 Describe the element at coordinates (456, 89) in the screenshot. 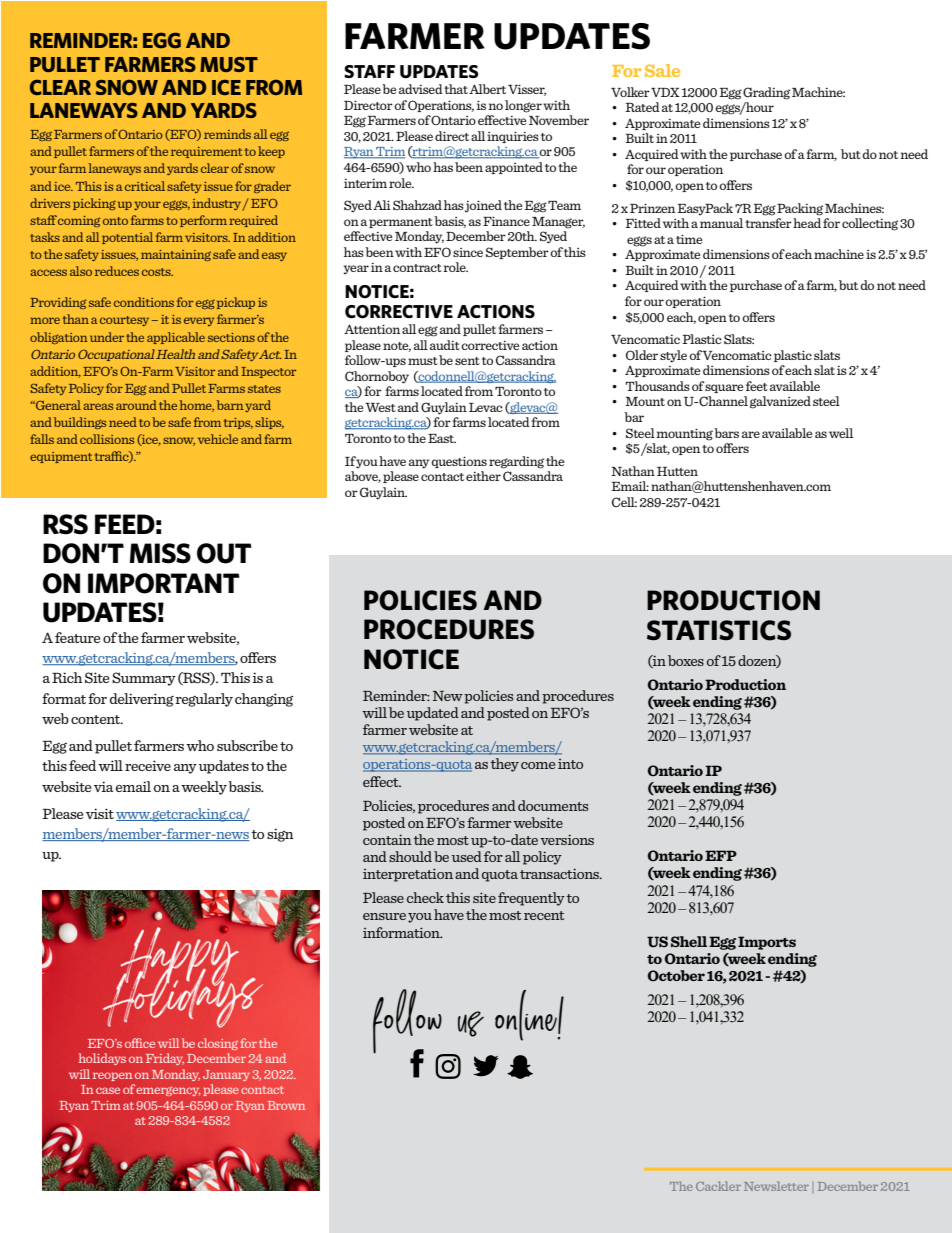

I see `that` at that location.
